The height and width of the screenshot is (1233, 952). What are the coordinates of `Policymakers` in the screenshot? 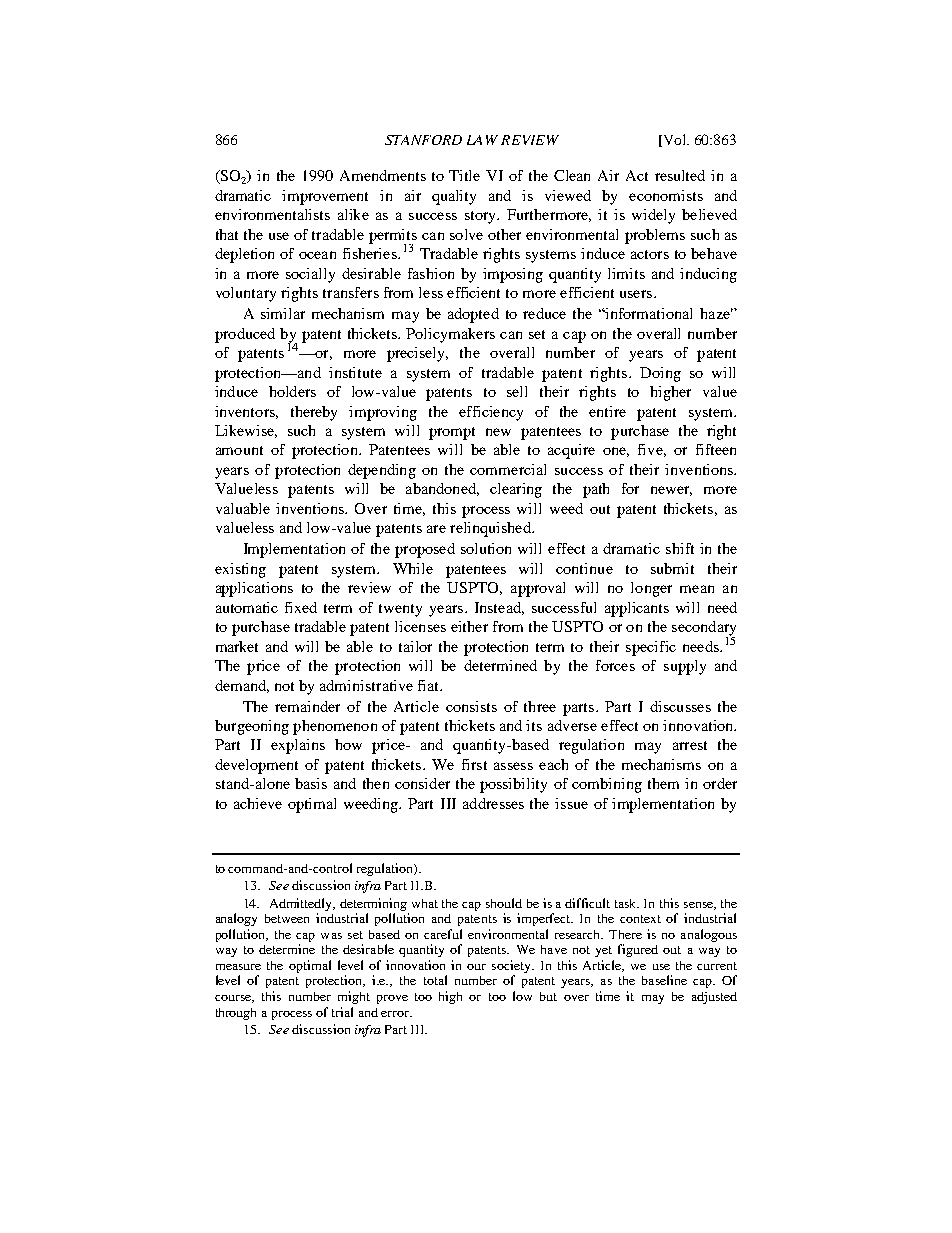 It's located at (450, 335).
